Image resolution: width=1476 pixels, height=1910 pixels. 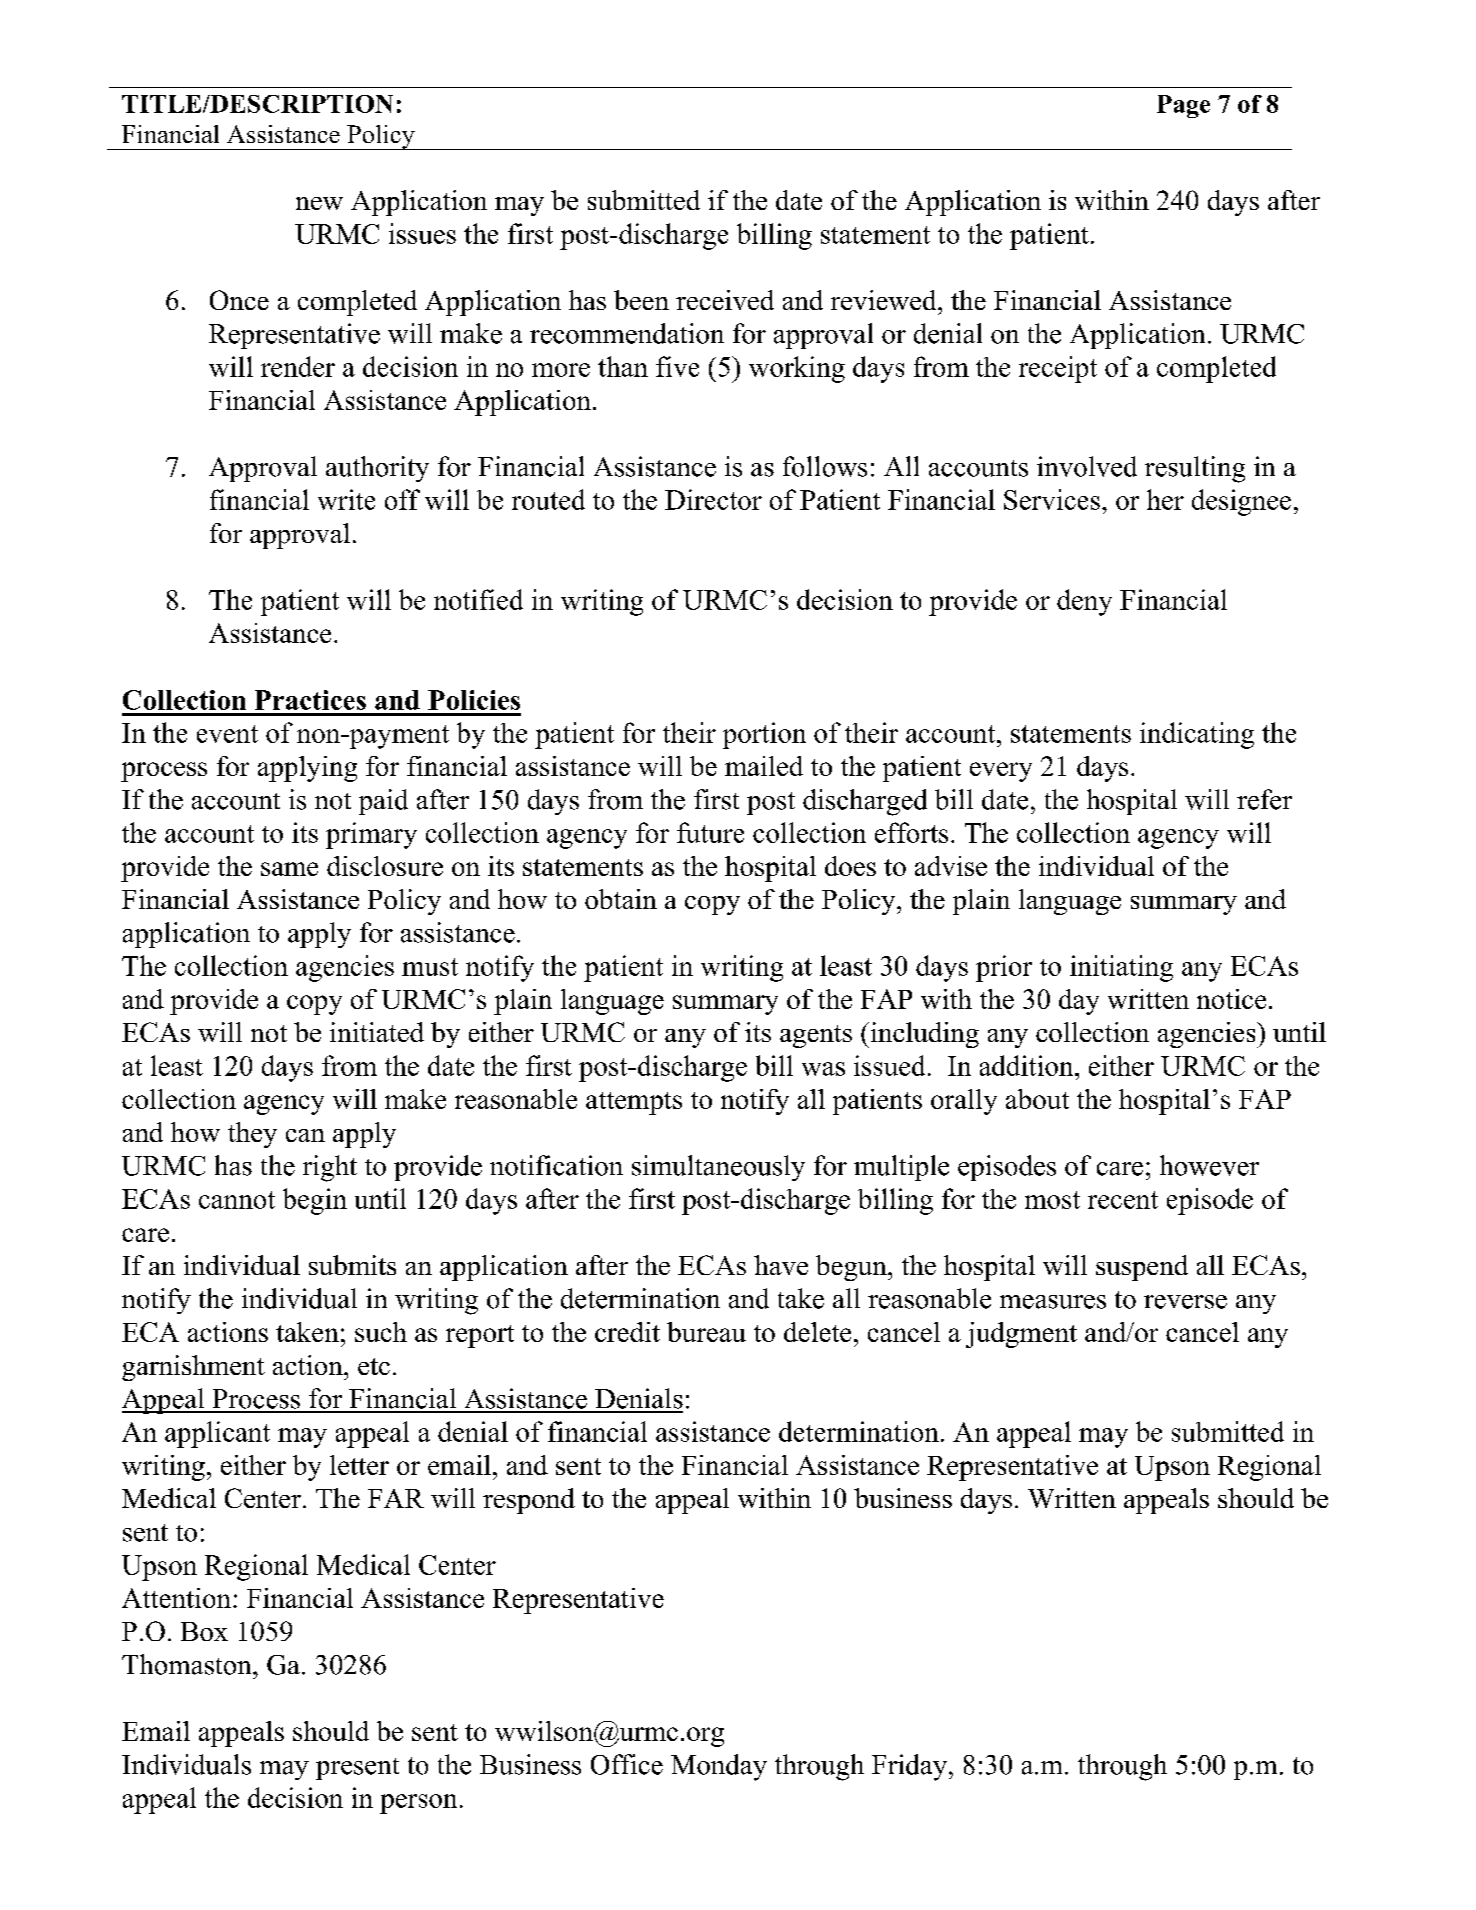 What do you see at coordinates (1084, 602) in the screenshot?
I see `deny` at bounding box center [1084, 602].
